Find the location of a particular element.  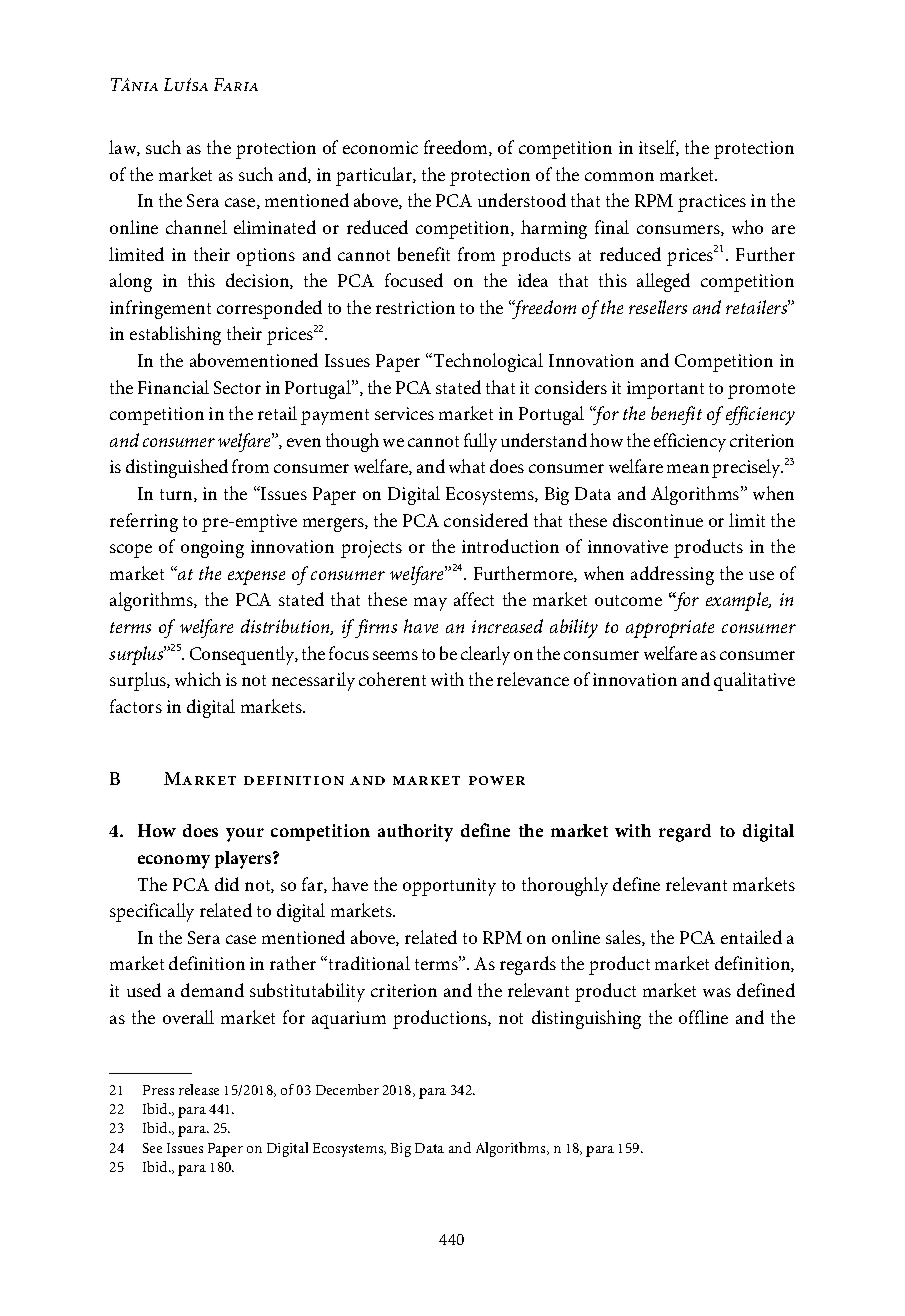

fully is located at coordinates (480, 442).
